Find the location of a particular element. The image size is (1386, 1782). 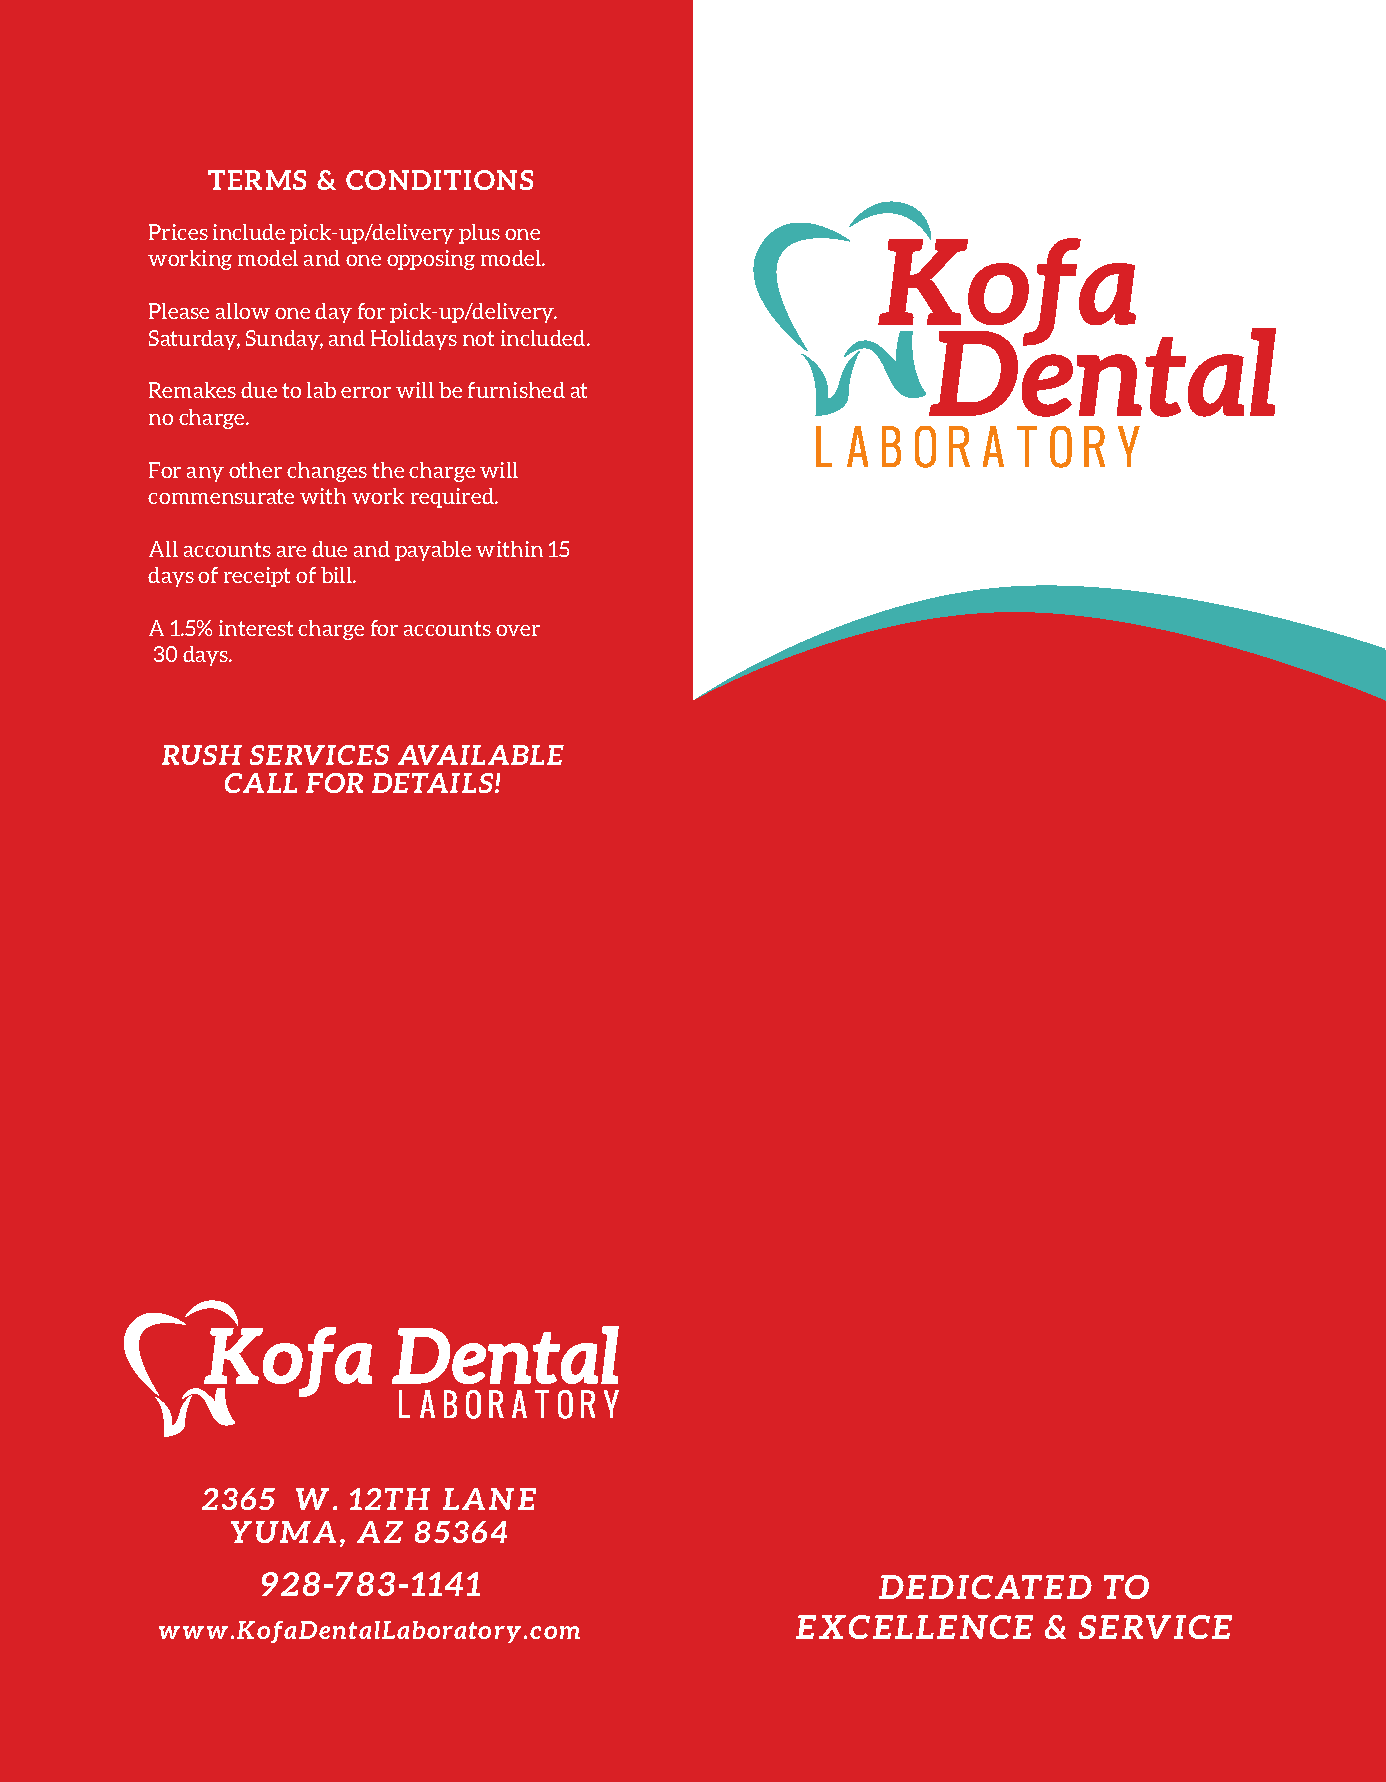

TERMS is located at coordinates (257, 180).
